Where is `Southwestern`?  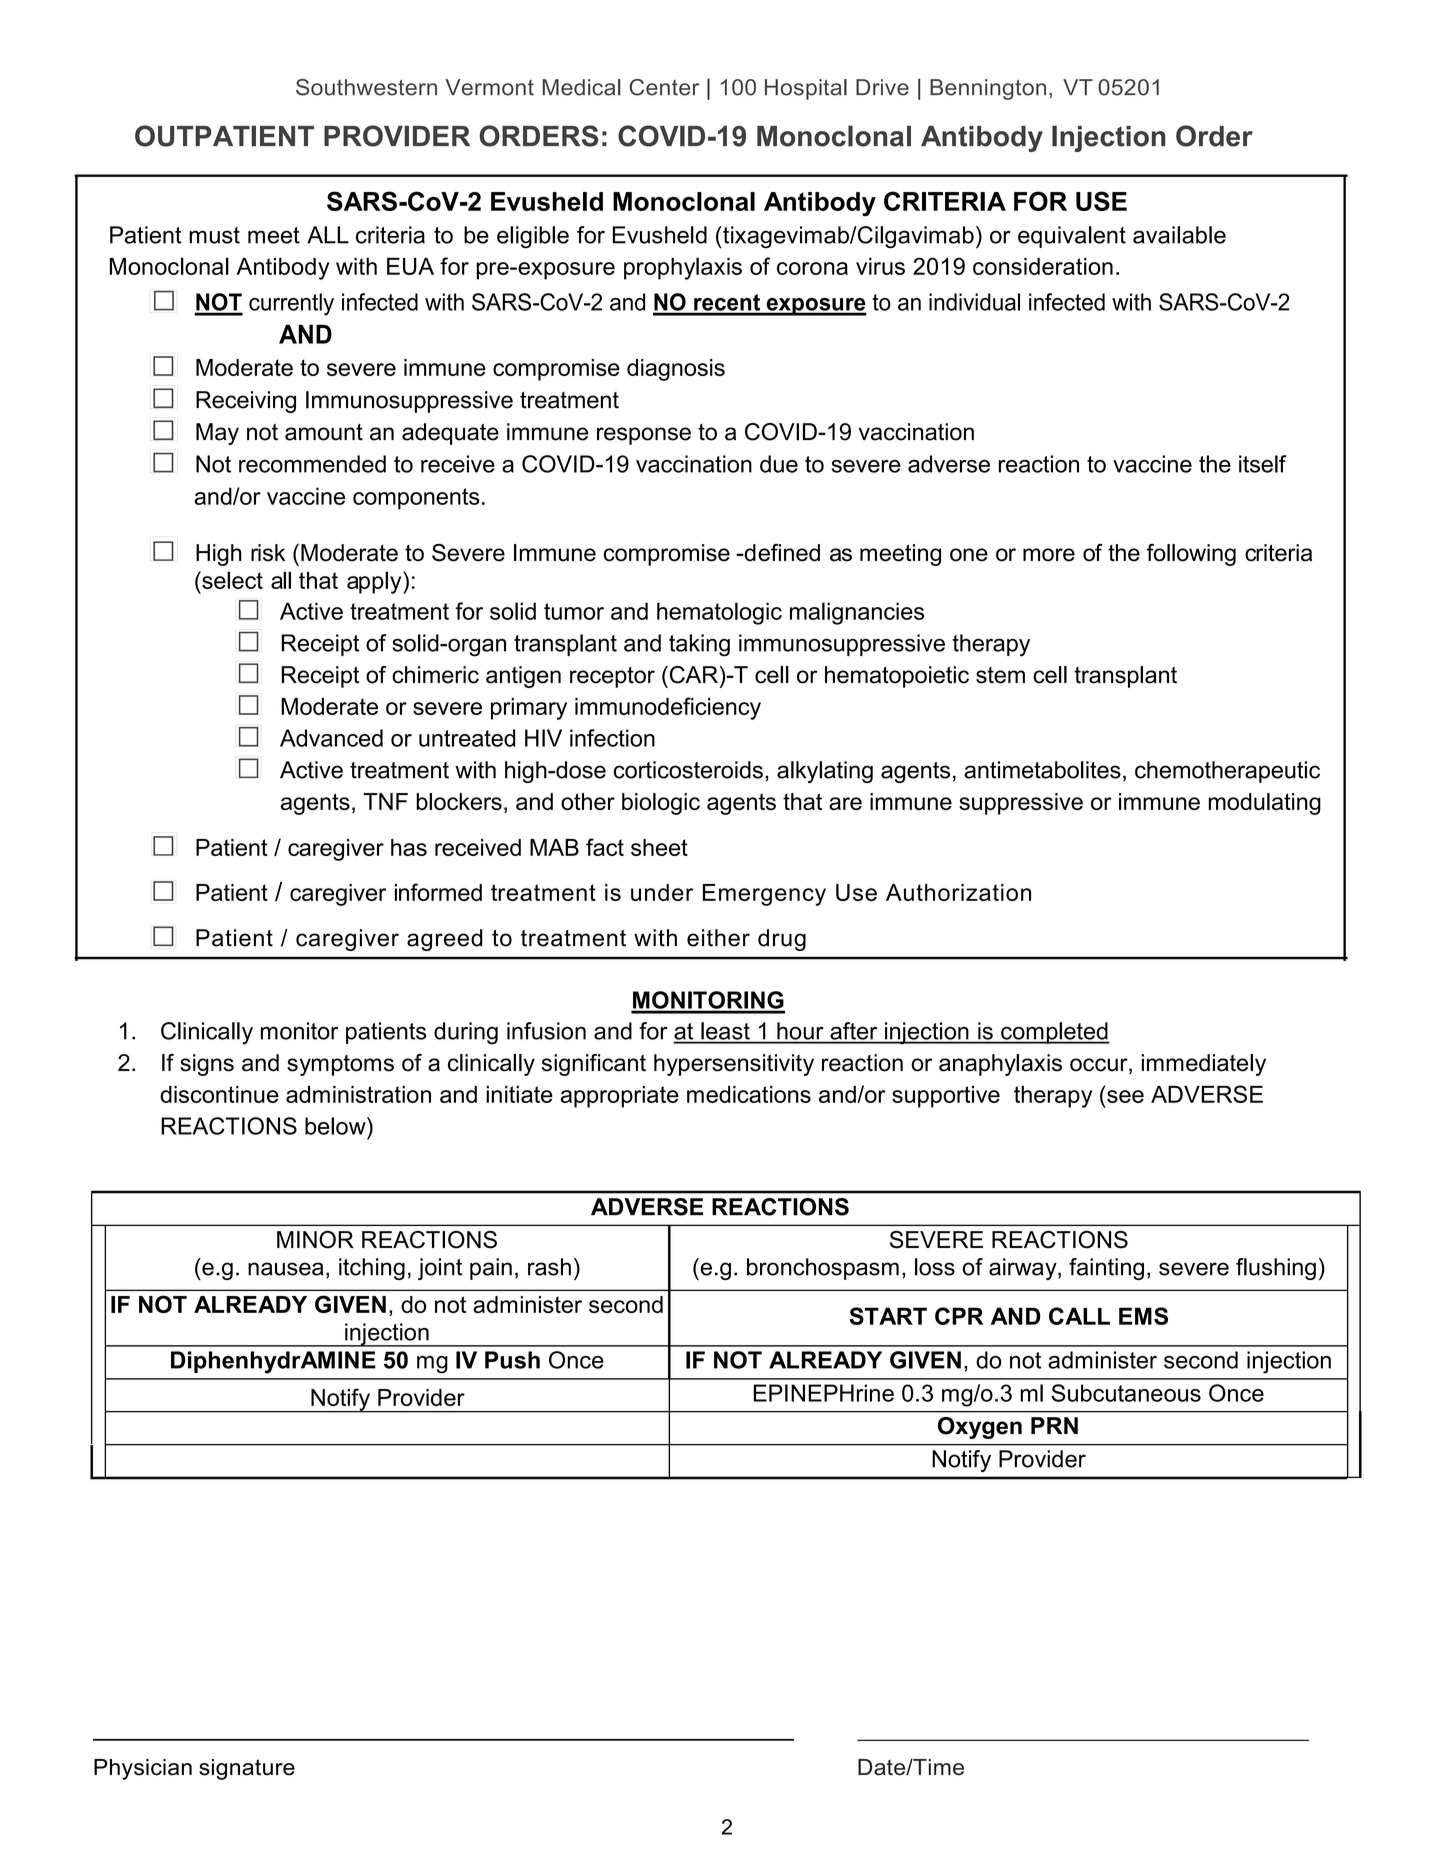 Southwestern is located at coordinates (366, 87).
